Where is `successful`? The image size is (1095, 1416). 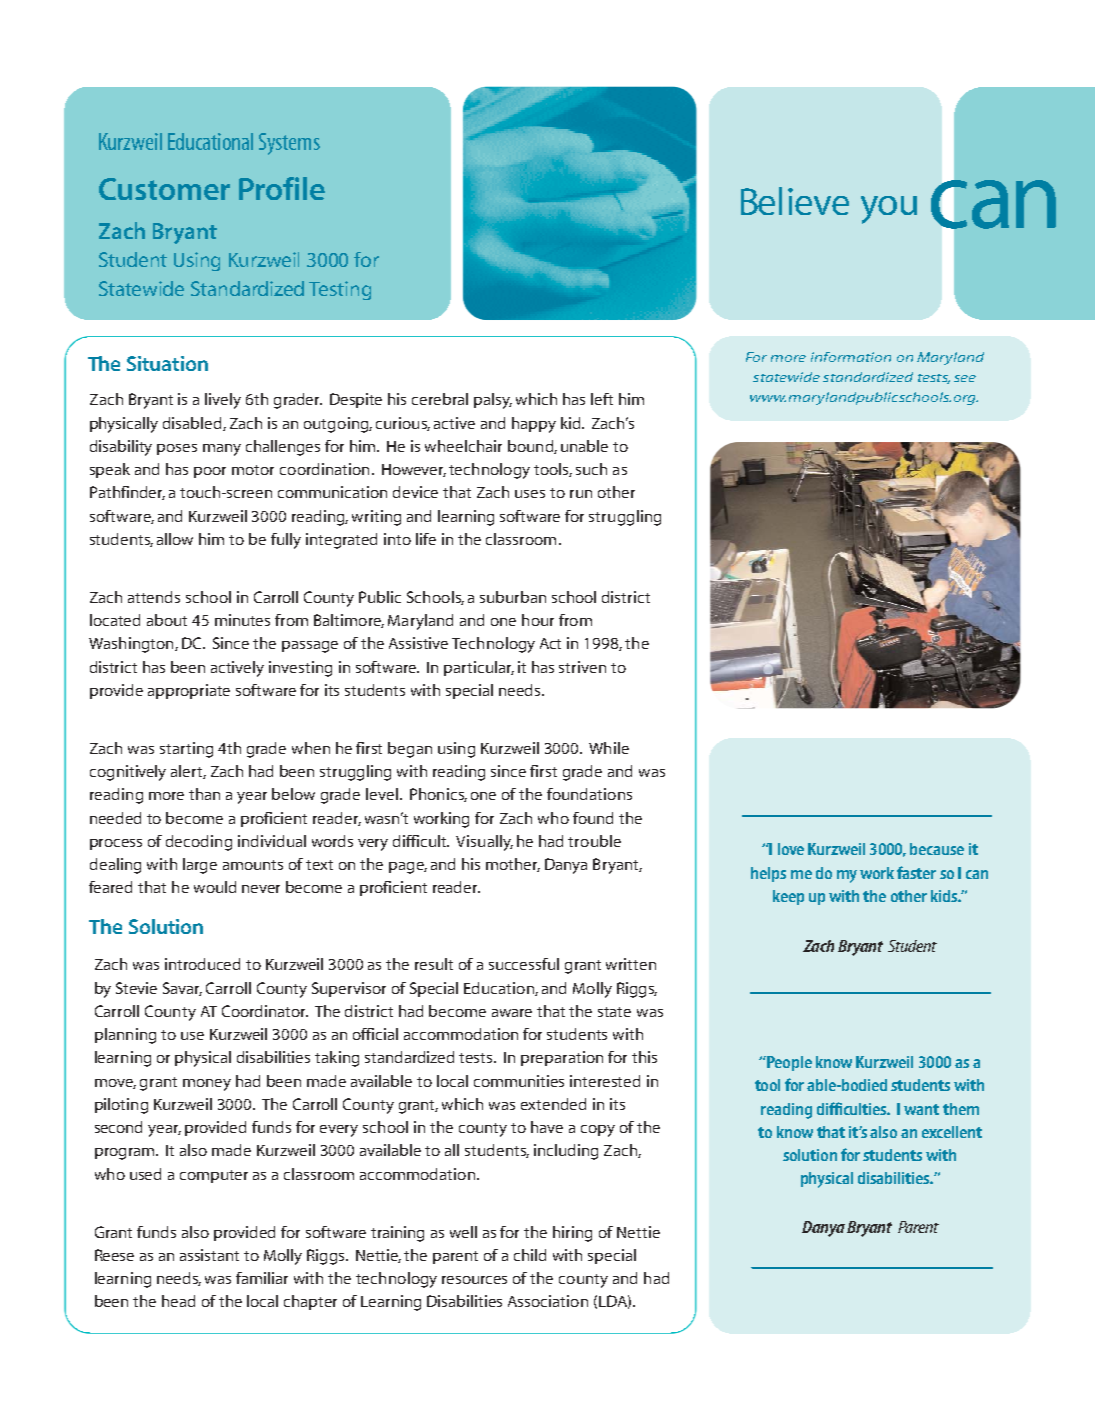 successful is located at coordinates (524, 964).
